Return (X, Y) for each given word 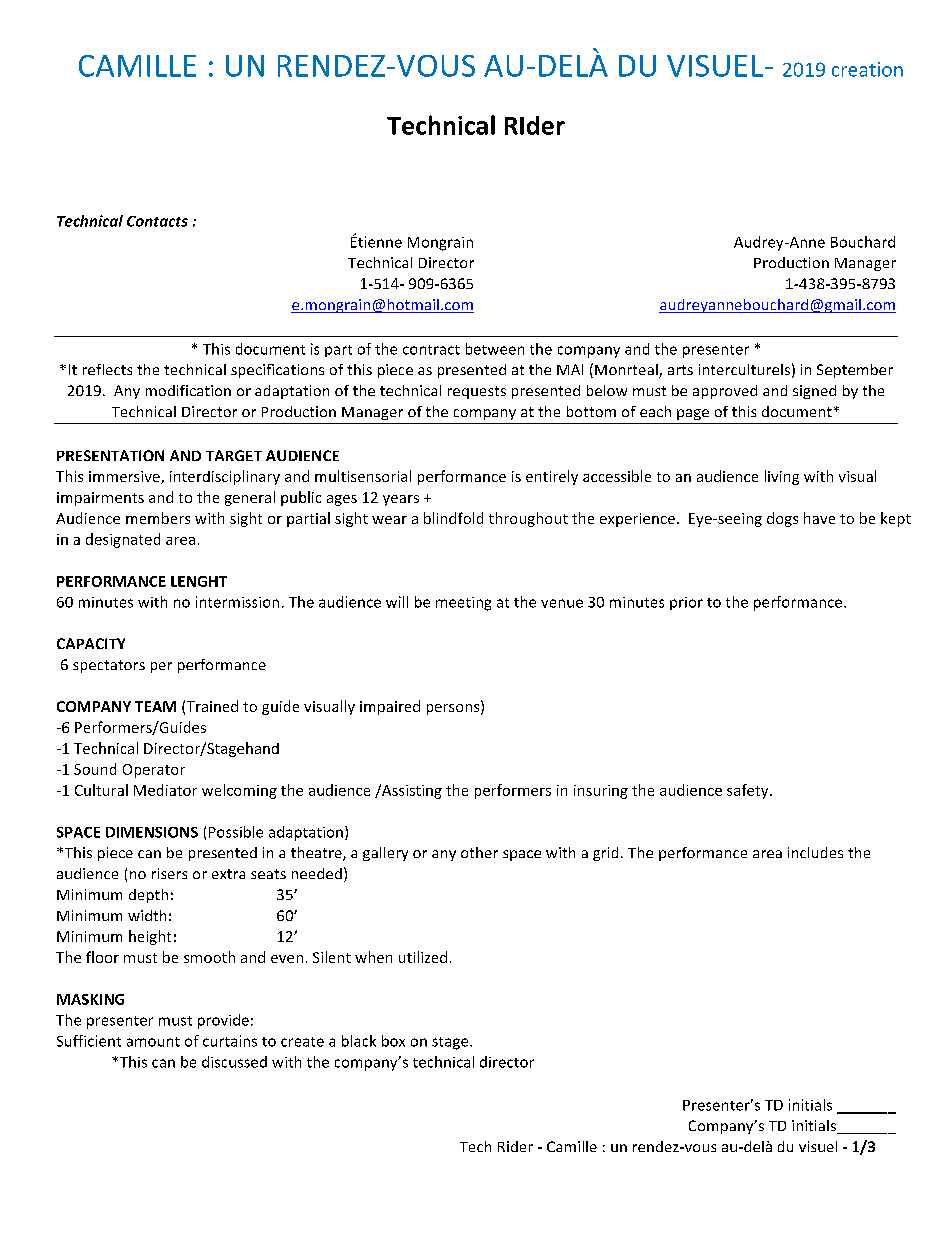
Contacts (157, 221)
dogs (782, 519)
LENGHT (199, 581)
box (393, 1041)
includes (815, 852)
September (855, 371)
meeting (463, 604)
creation (867, 69)
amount (153, 1042)
